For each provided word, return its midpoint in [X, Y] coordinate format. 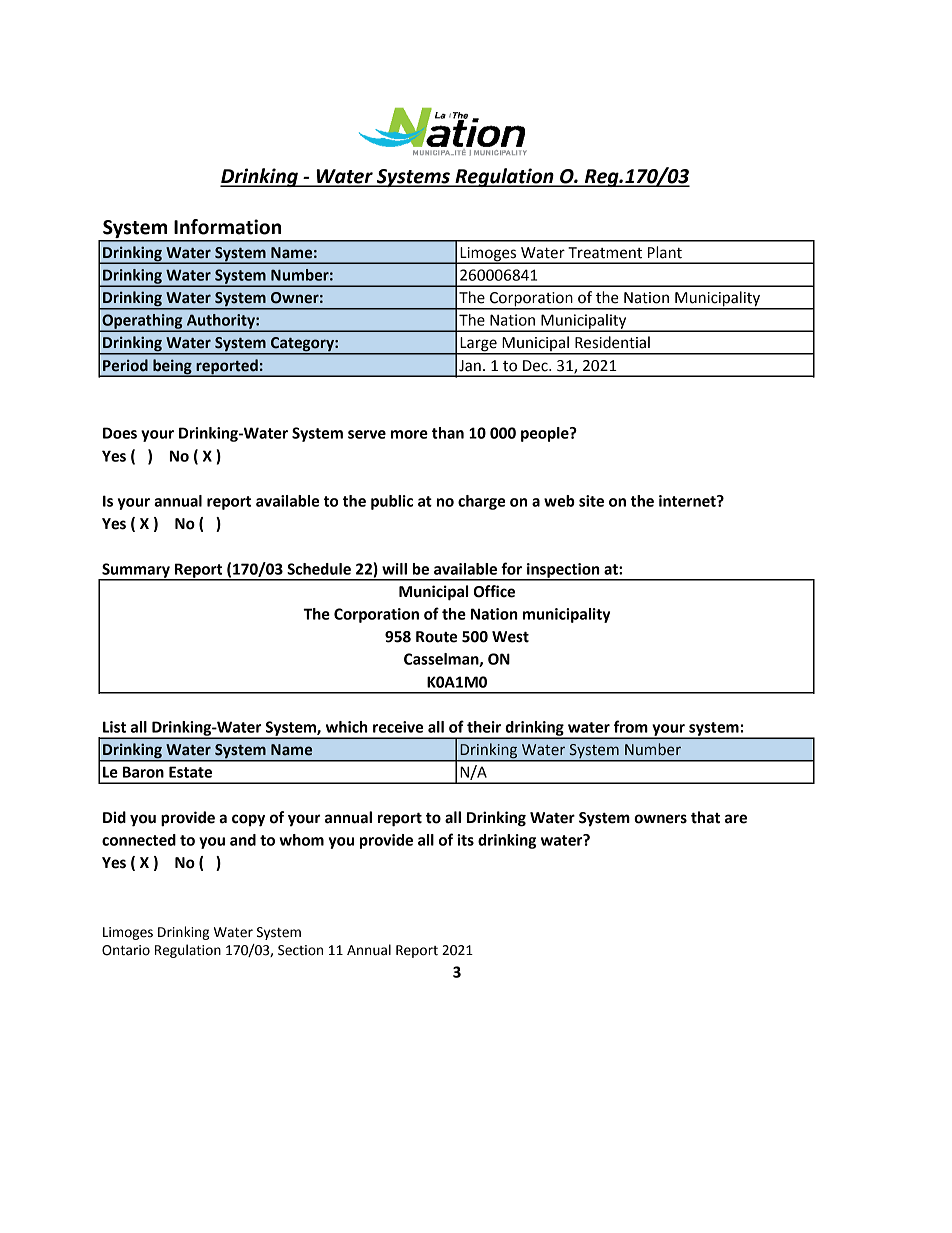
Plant [665, 252]
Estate [190, 772]
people [546, 434]
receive [398, 727]
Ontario [126, 950]
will [394, 569]
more [409, 434]
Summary [136, 571]
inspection [563, 571]
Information [227, 227]
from [631, 726]
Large [478, 345]
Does [120, 433]
